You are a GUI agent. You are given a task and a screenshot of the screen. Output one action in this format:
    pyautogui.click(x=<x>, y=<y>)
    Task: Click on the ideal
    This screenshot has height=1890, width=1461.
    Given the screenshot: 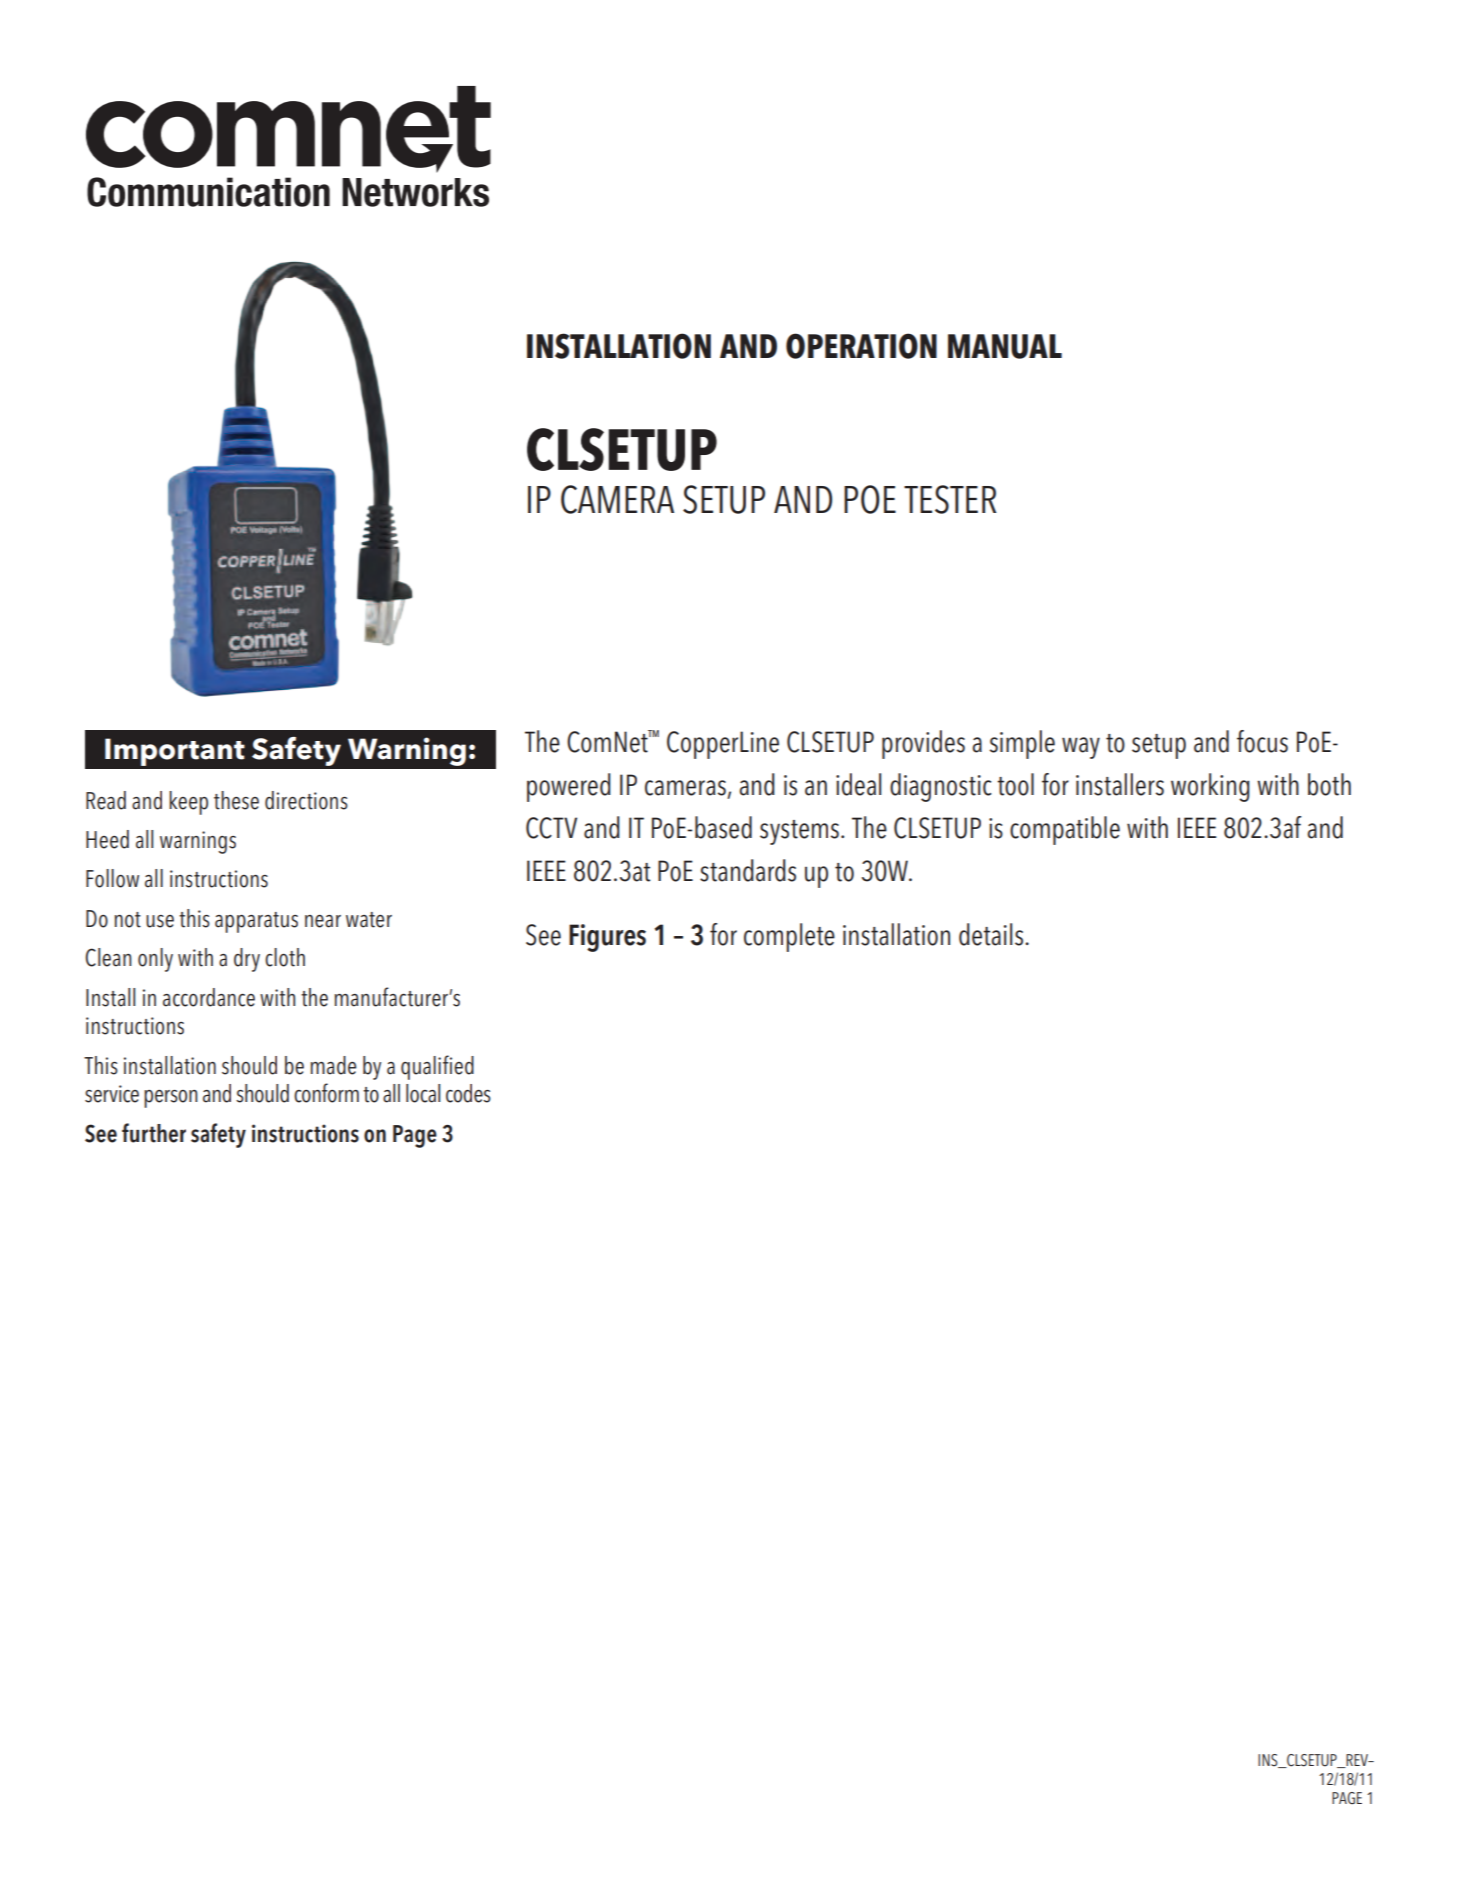 What is the action you would take?
    pyautogui.click(x=858, y=784)
